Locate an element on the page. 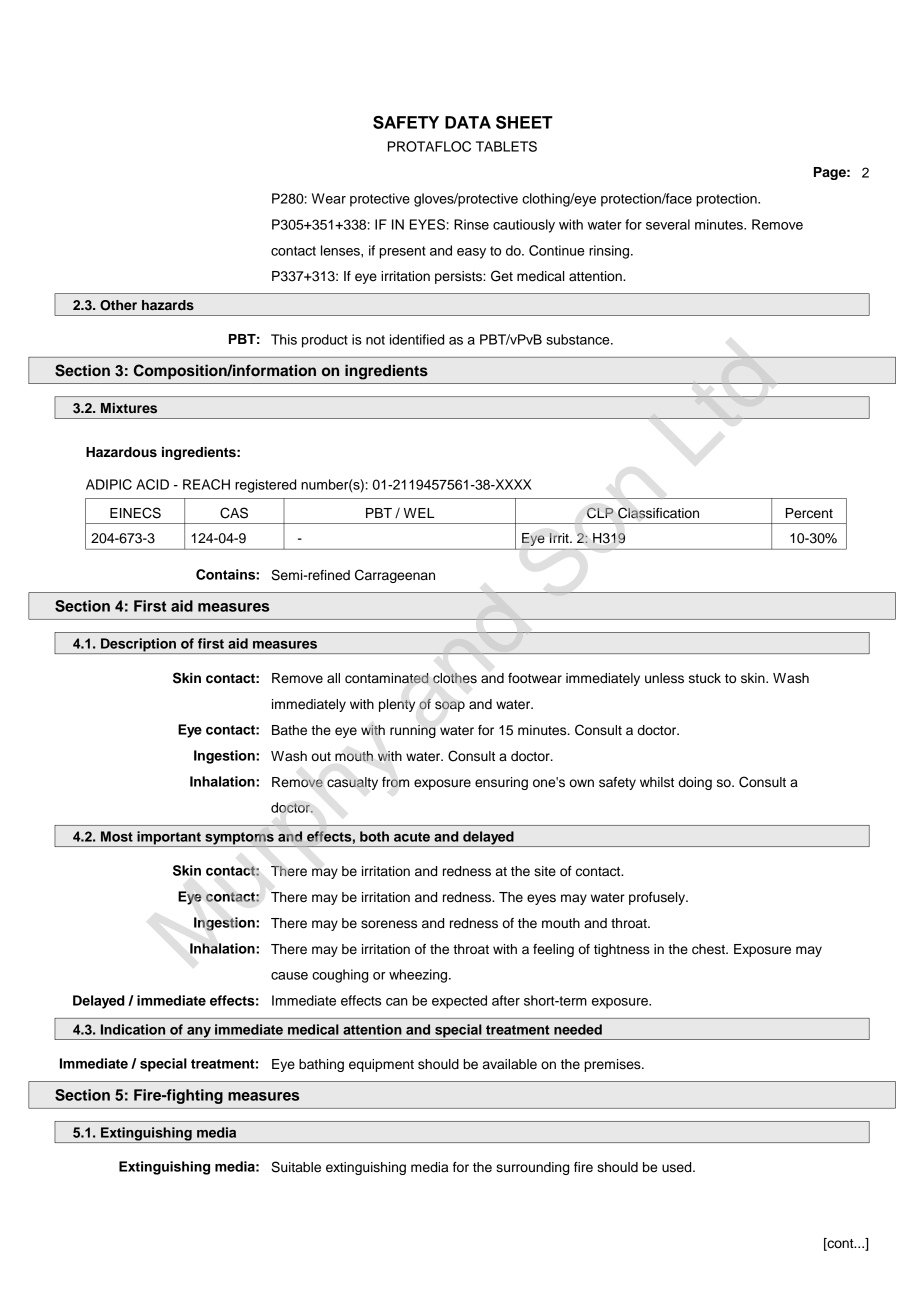 The width and height of the image is (924, 1308). used is located at coordinates (678, 1167).
